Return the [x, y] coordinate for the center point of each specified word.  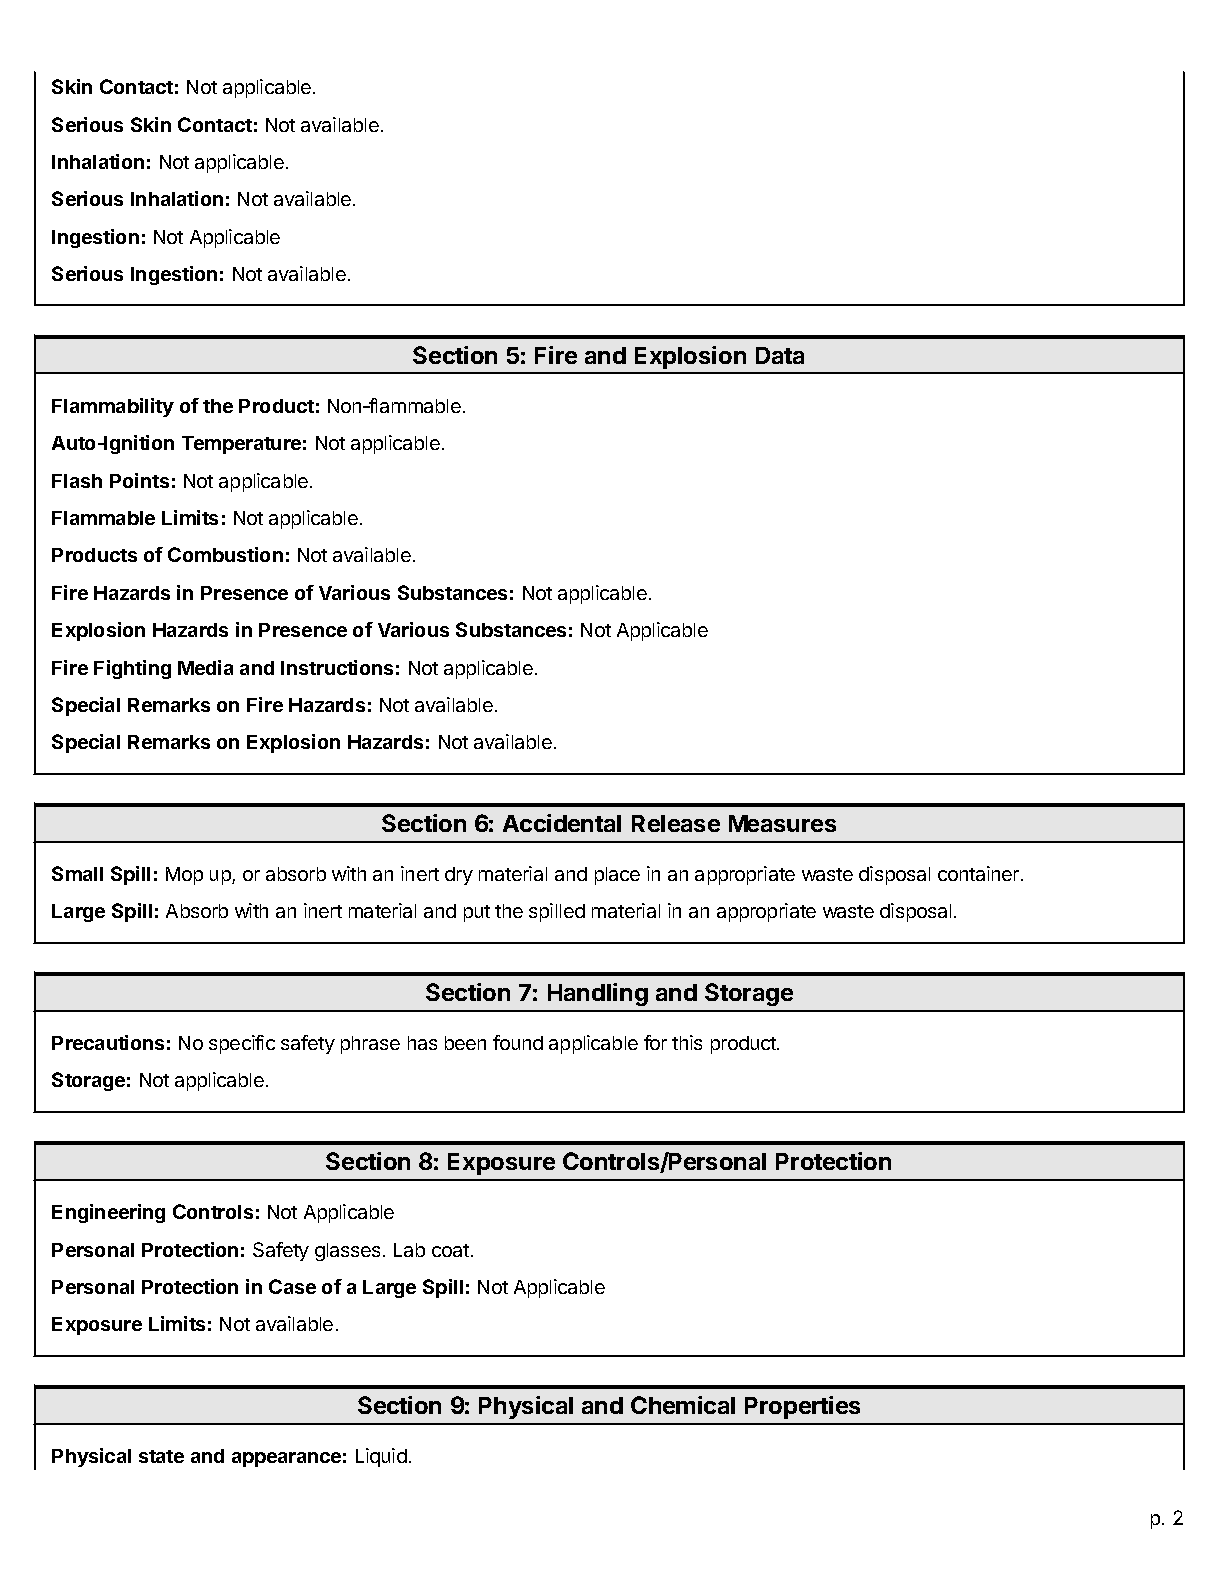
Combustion [225, 554]
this [687, 1042]
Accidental [562, 823]
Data [780, 355]
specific [242, 1044]
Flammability [113, 407]
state [161, 1456]
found [518, 1042]
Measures [782, 823]
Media [205, 667]
